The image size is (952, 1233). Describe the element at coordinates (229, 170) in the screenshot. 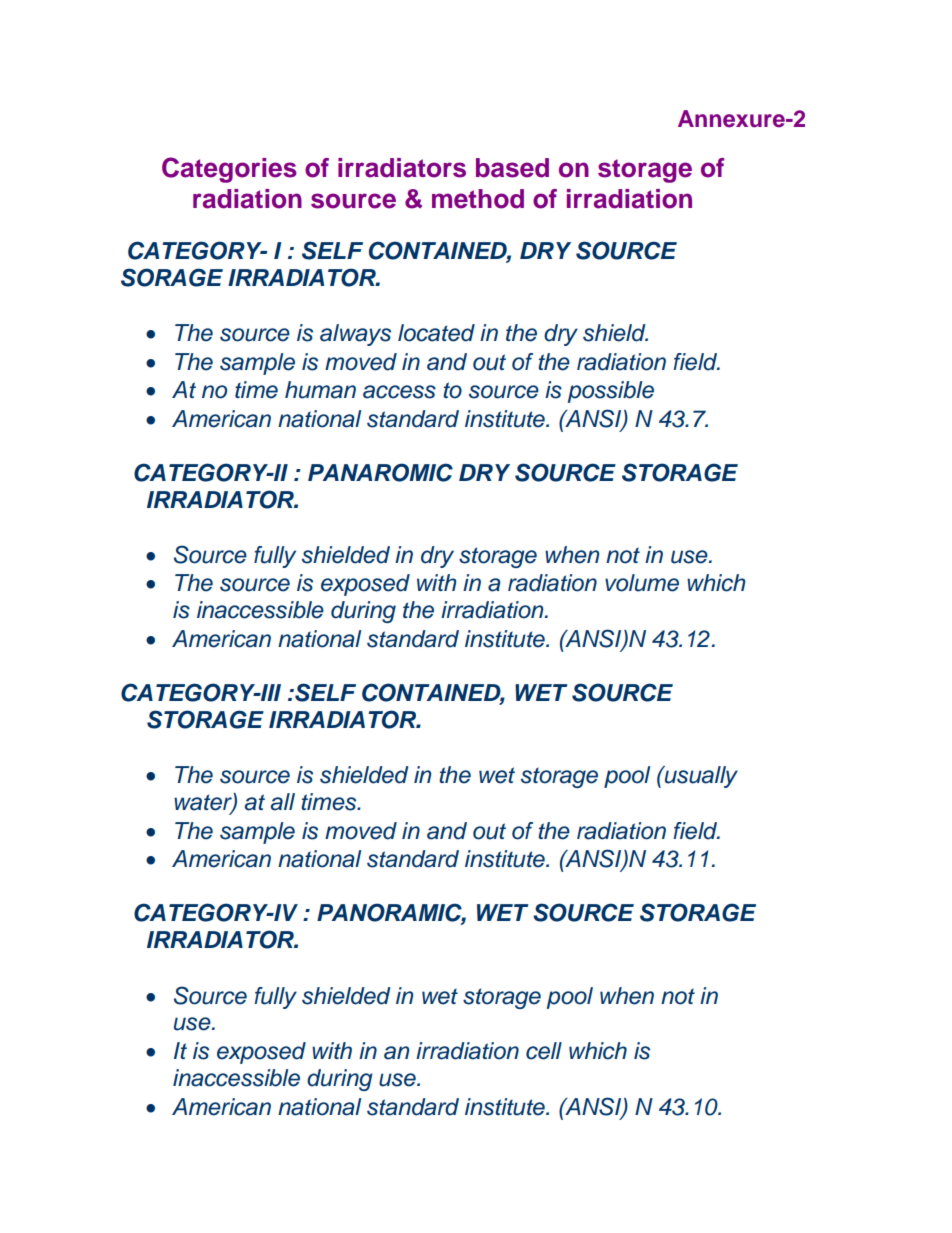

I see `Categories` at that location.
